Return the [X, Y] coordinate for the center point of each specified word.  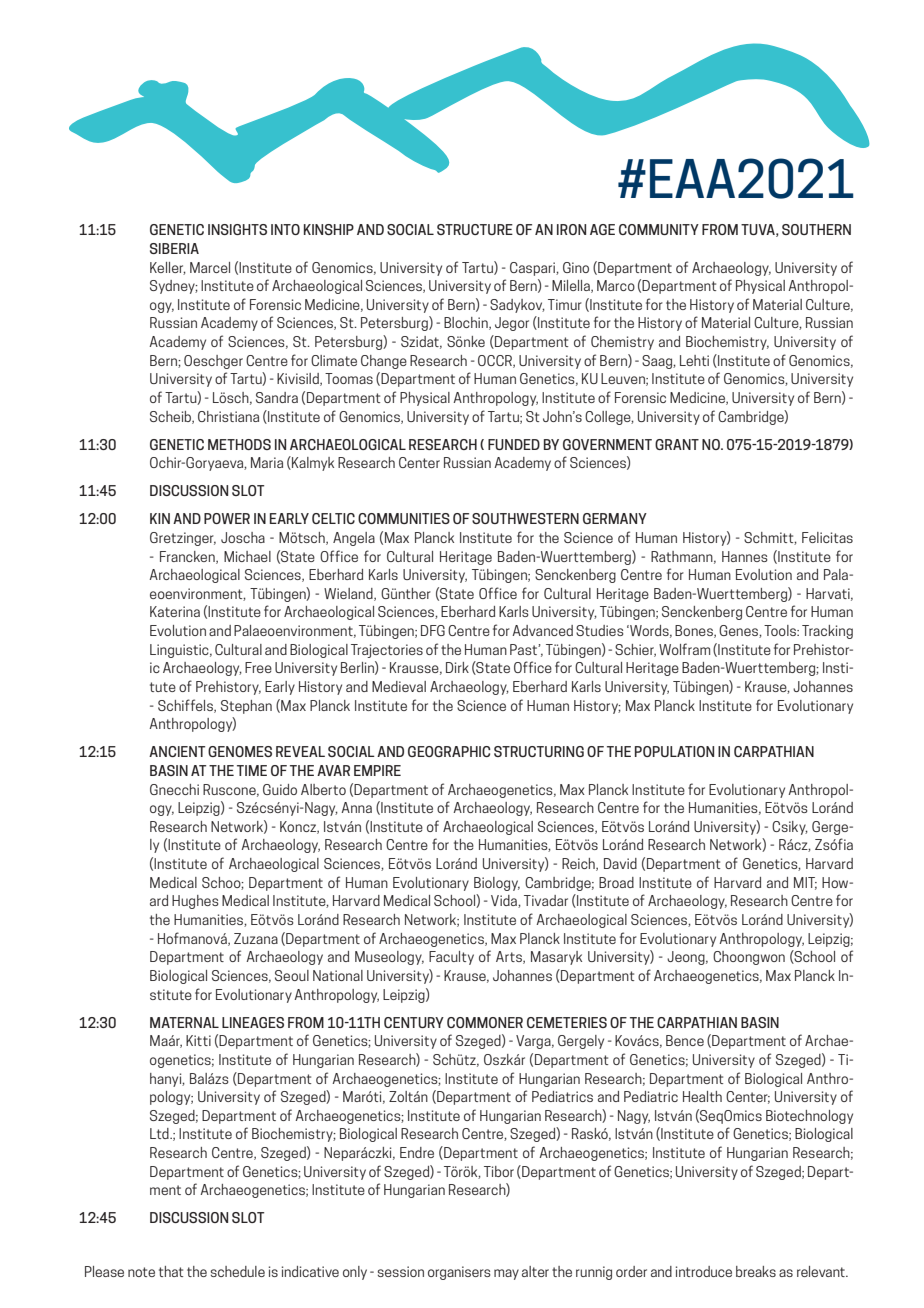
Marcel [210, 267]
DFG [433, 630]
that [171, 1271]
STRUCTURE [475, 229]
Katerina [175, 611]
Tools [781, 630]
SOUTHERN [816, 229]
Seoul [292, 975]
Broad [616, 882]
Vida [505, 901]
